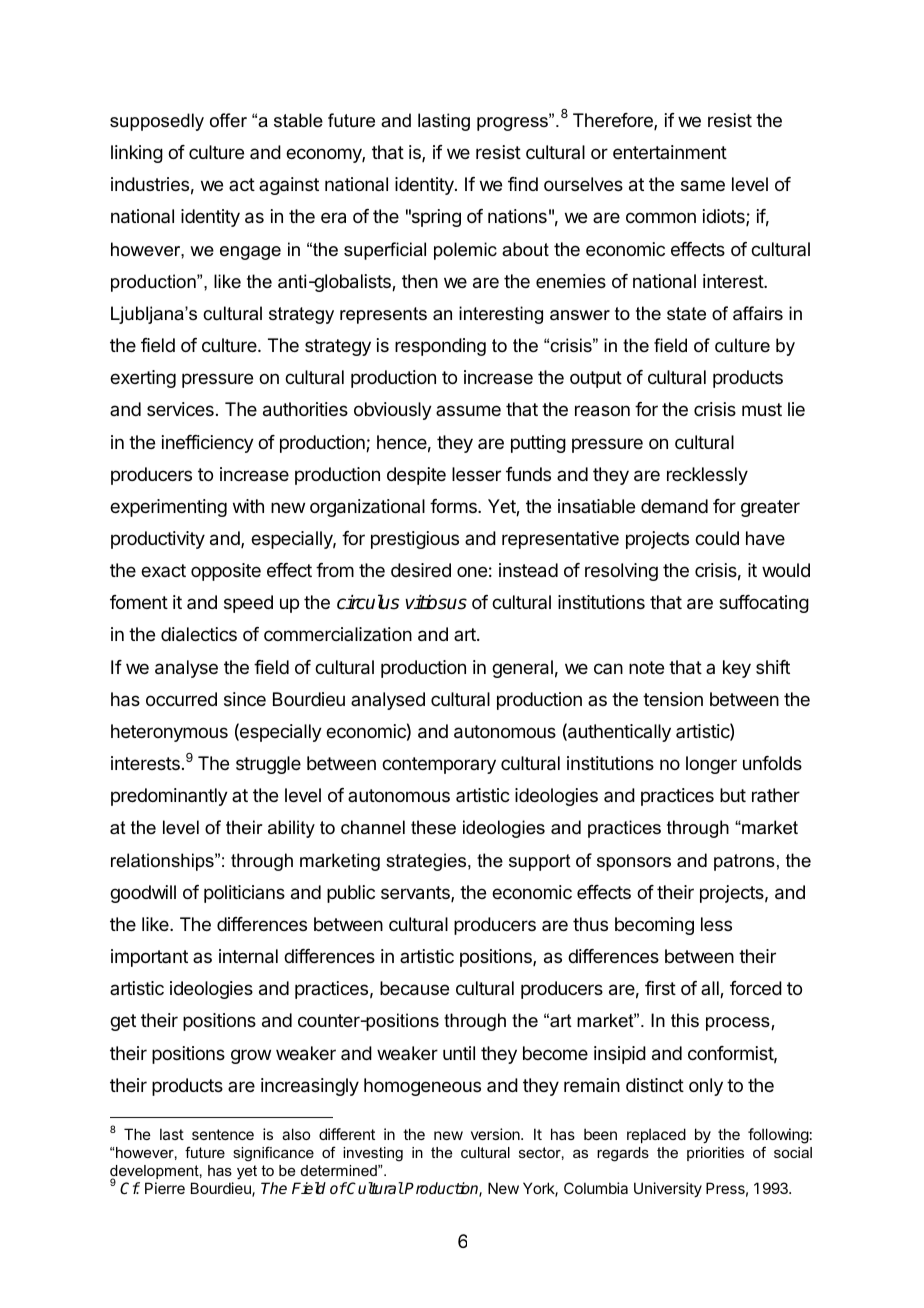 The width and height of the screenshot is (924, 1308). Describe the element at coordinates (703, 186) in the screenshot. I see `same` at that location.
